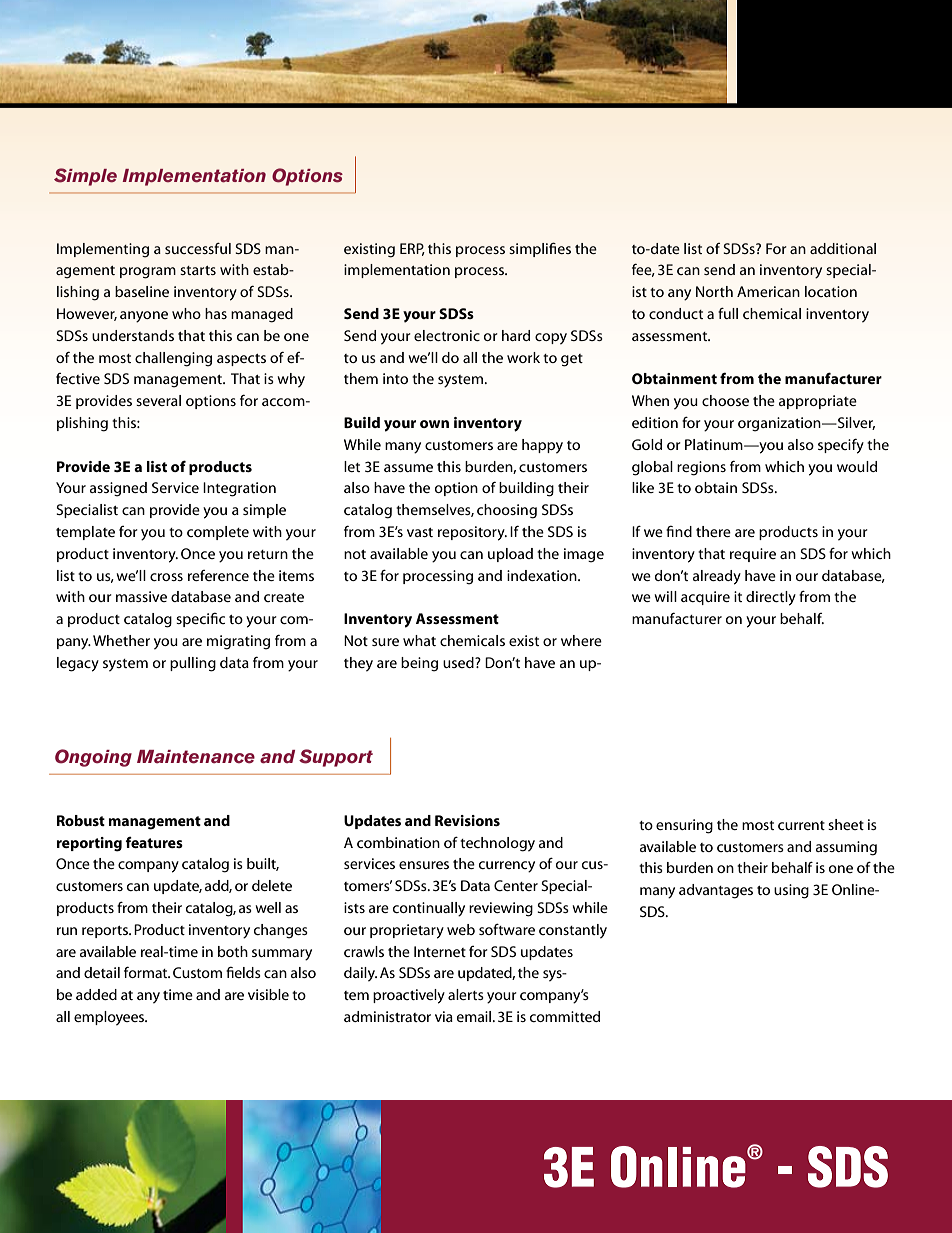  What do you see at coordinates (147, 972) in the screenshot?
I see `format` at bounding box center [147, 972].
